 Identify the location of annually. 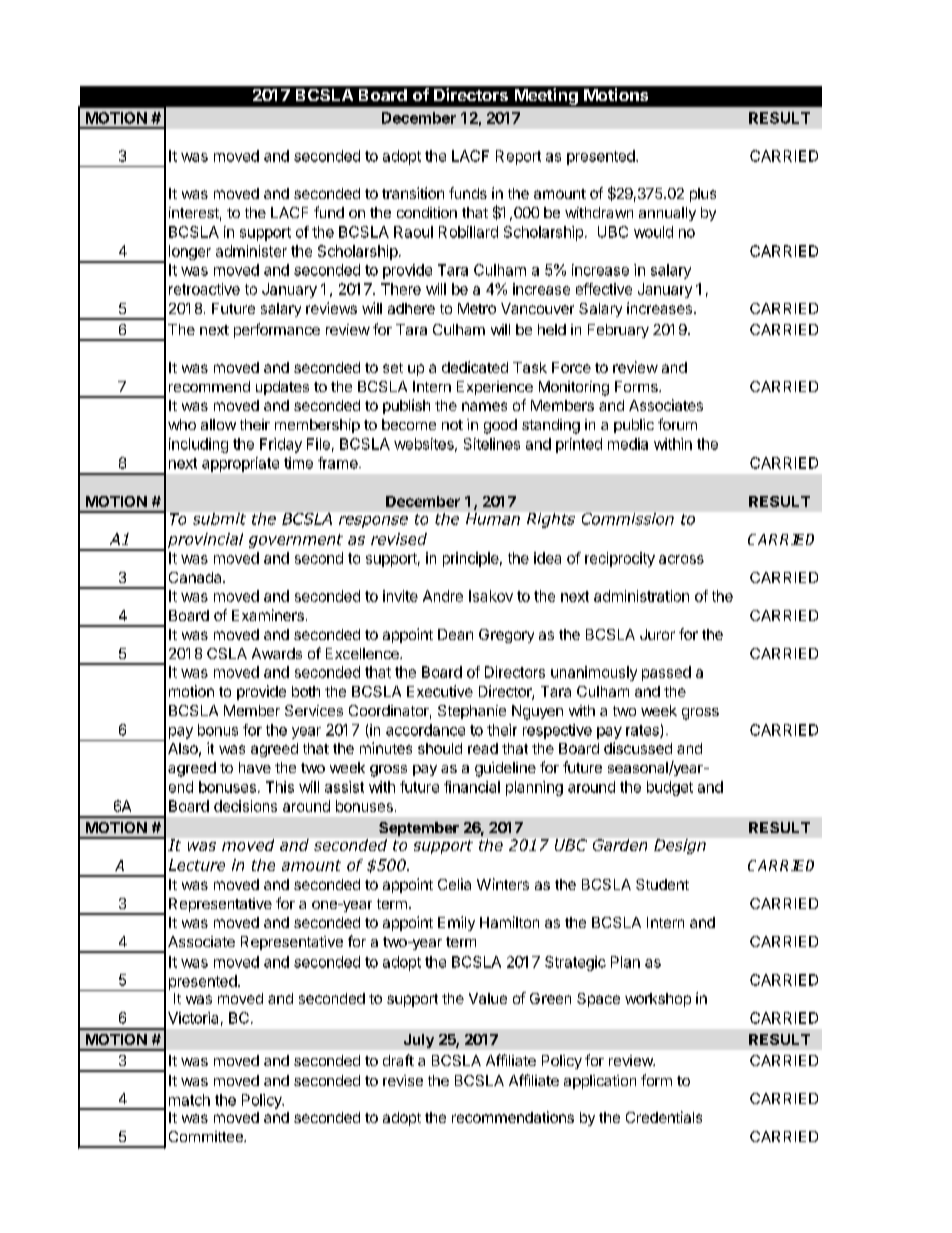
(667, 214).
